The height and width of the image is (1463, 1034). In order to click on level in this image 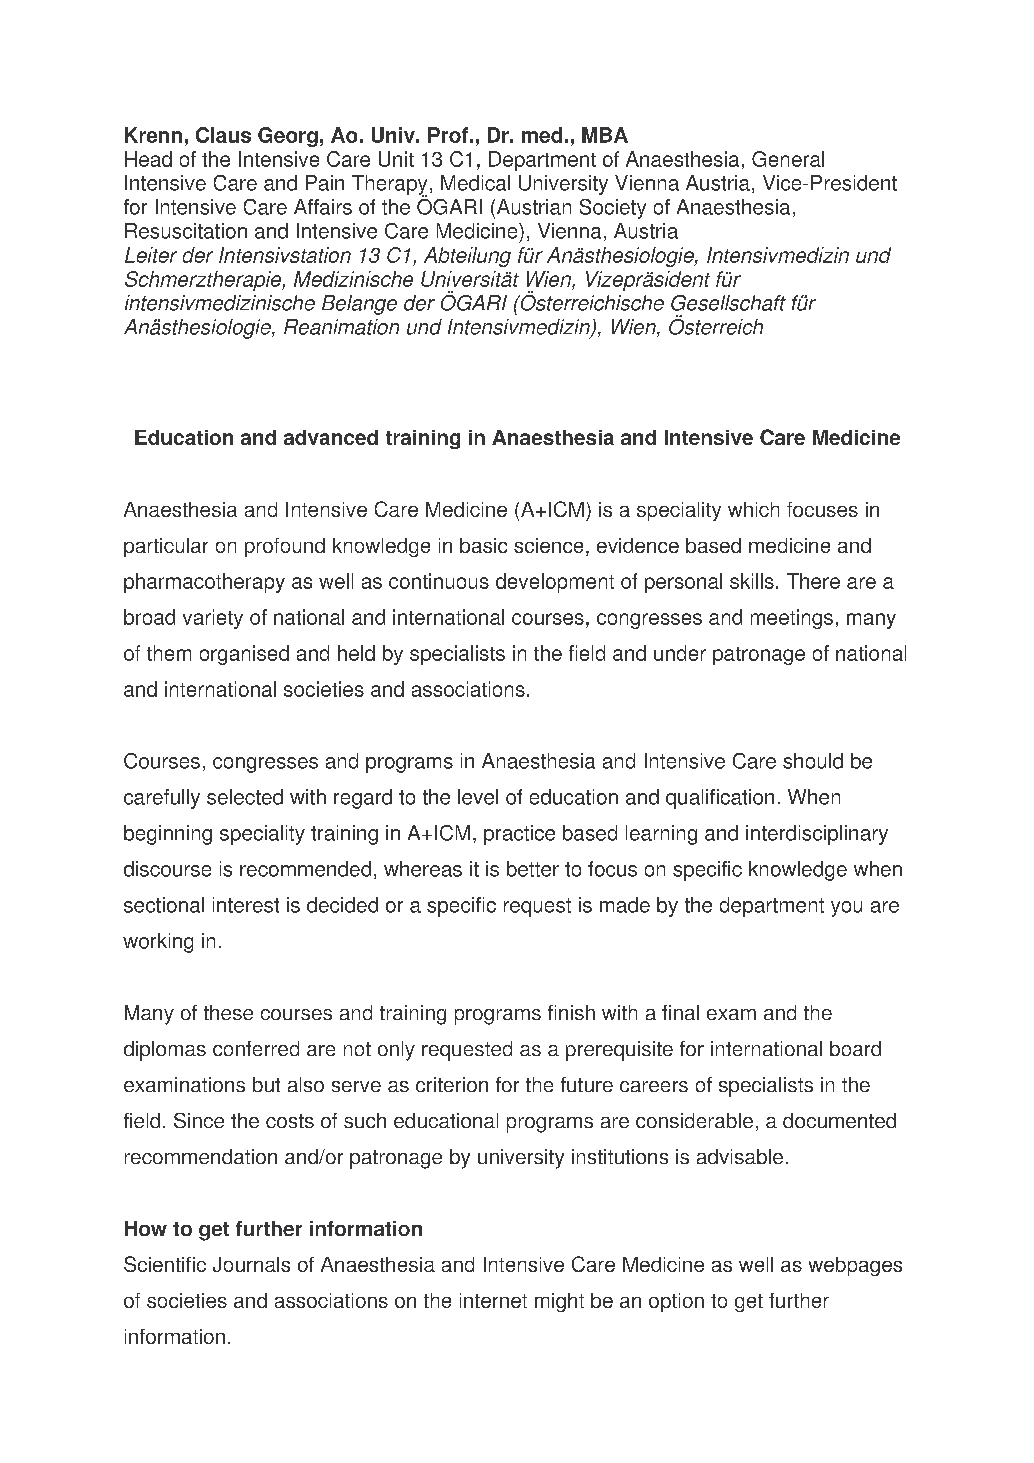, I will do `click(478, 797)`.
